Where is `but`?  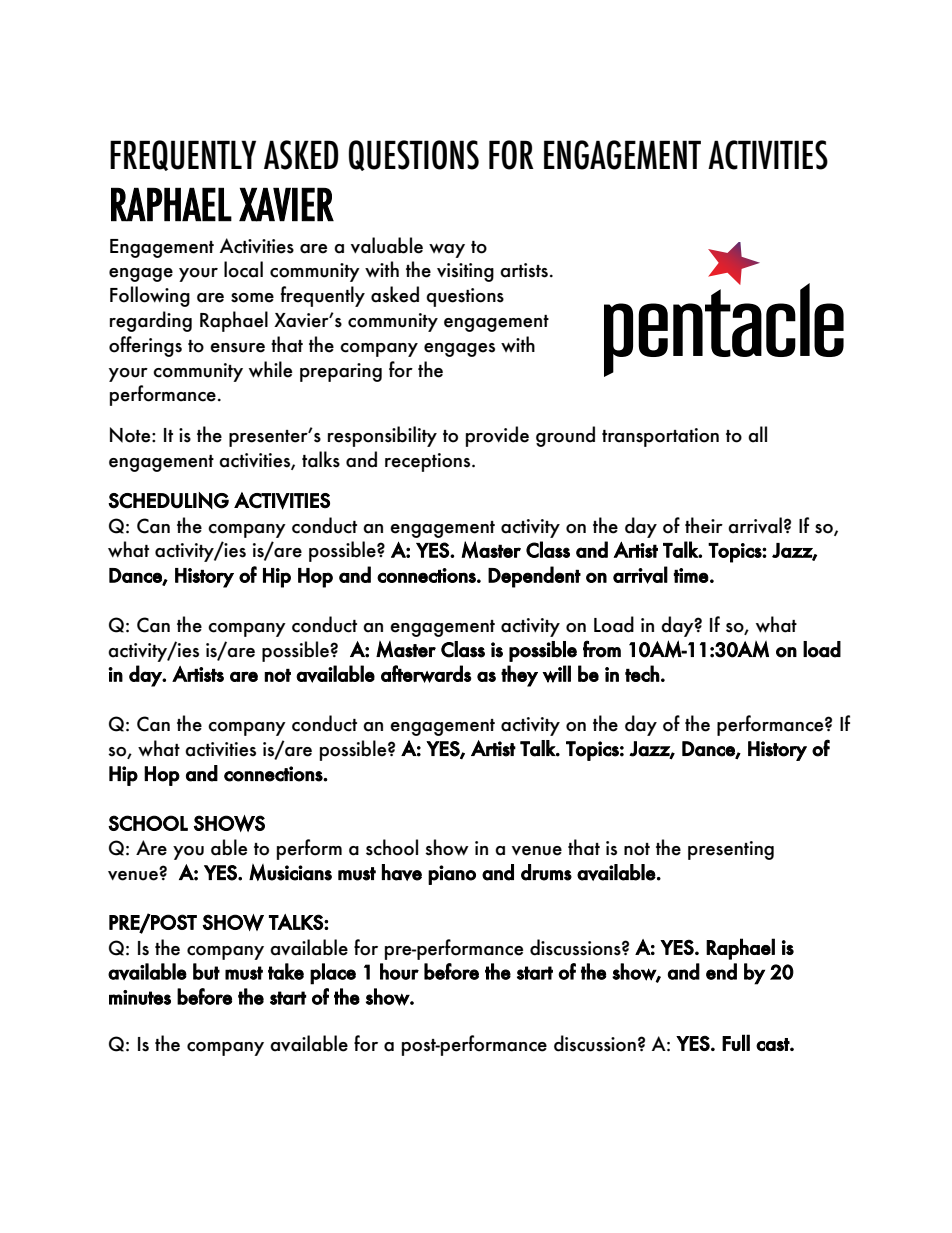
but is located at coordinates (206, 971).
